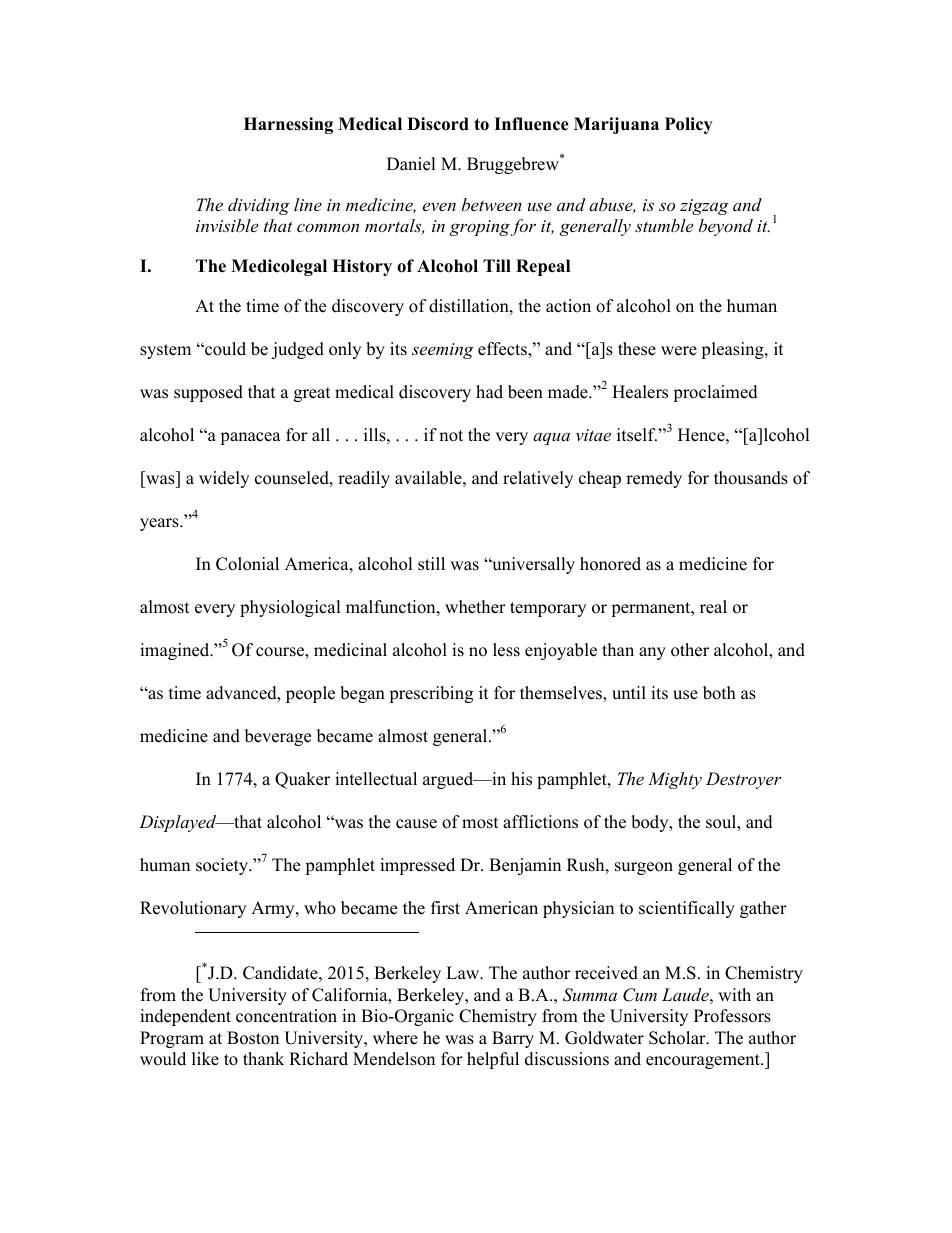  What do you see at coordinates (443, 351) in the screenshot?
I see `seeming` at bounding box center [443, 351].
